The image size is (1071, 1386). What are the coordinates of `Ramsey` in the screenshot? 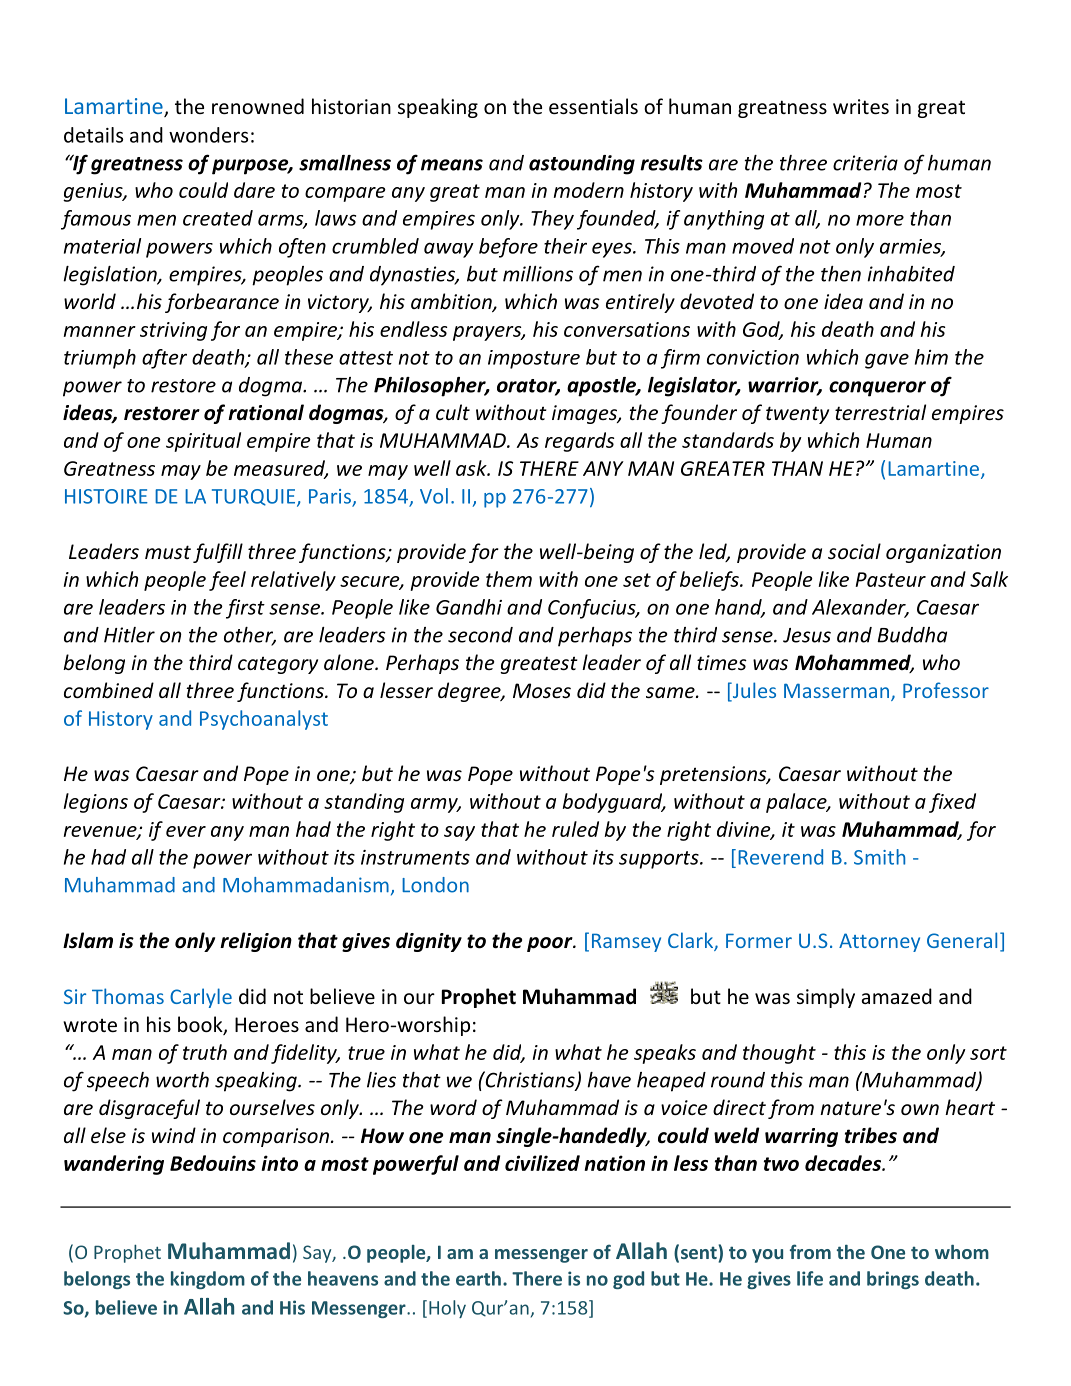 It's located at (626, 942).
